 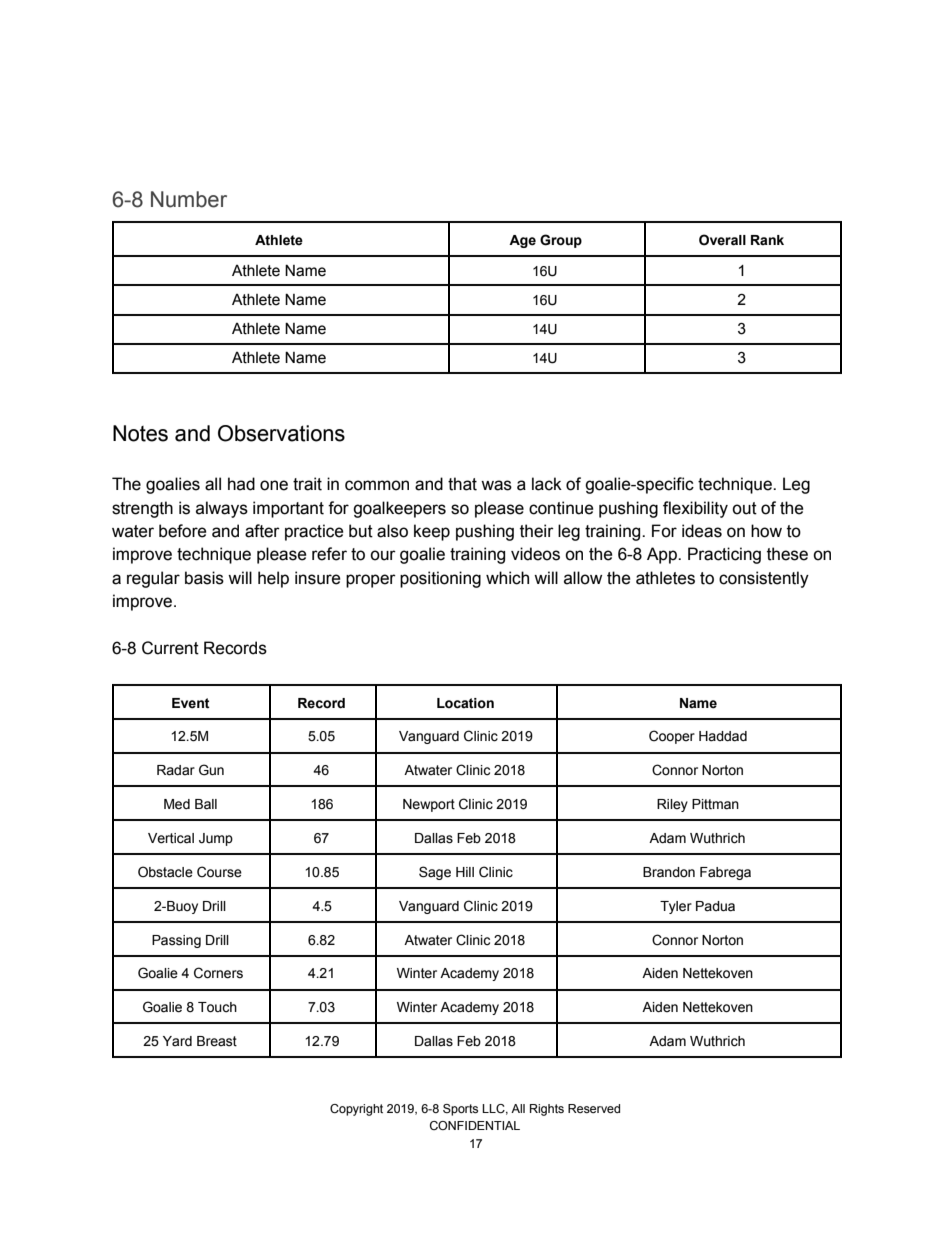 What do you see at coordinates (695, 509) in the page?
I see `flexibility` at bounding box center [695, 509].
